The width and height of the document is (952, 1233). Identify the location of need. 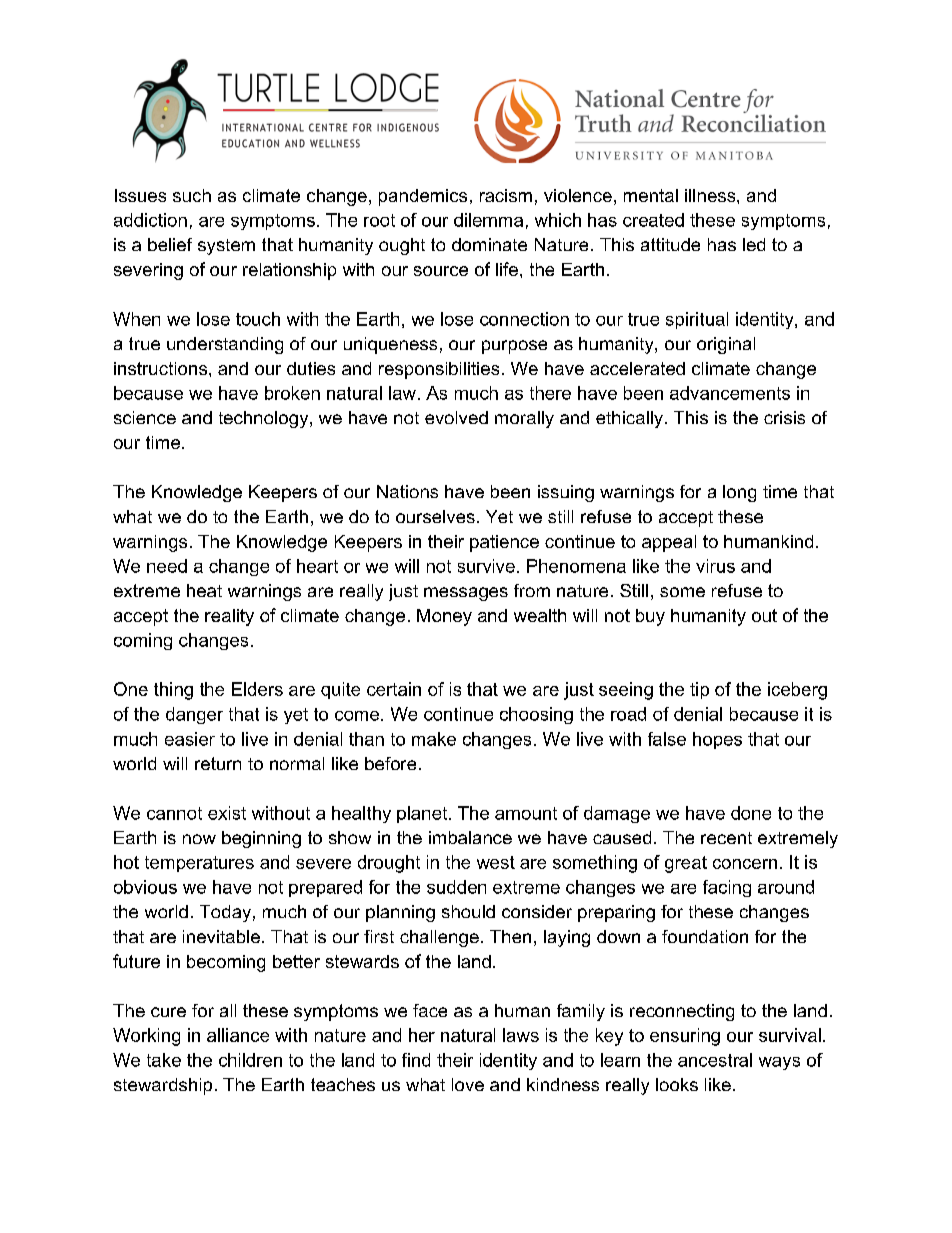
(167, 566).
